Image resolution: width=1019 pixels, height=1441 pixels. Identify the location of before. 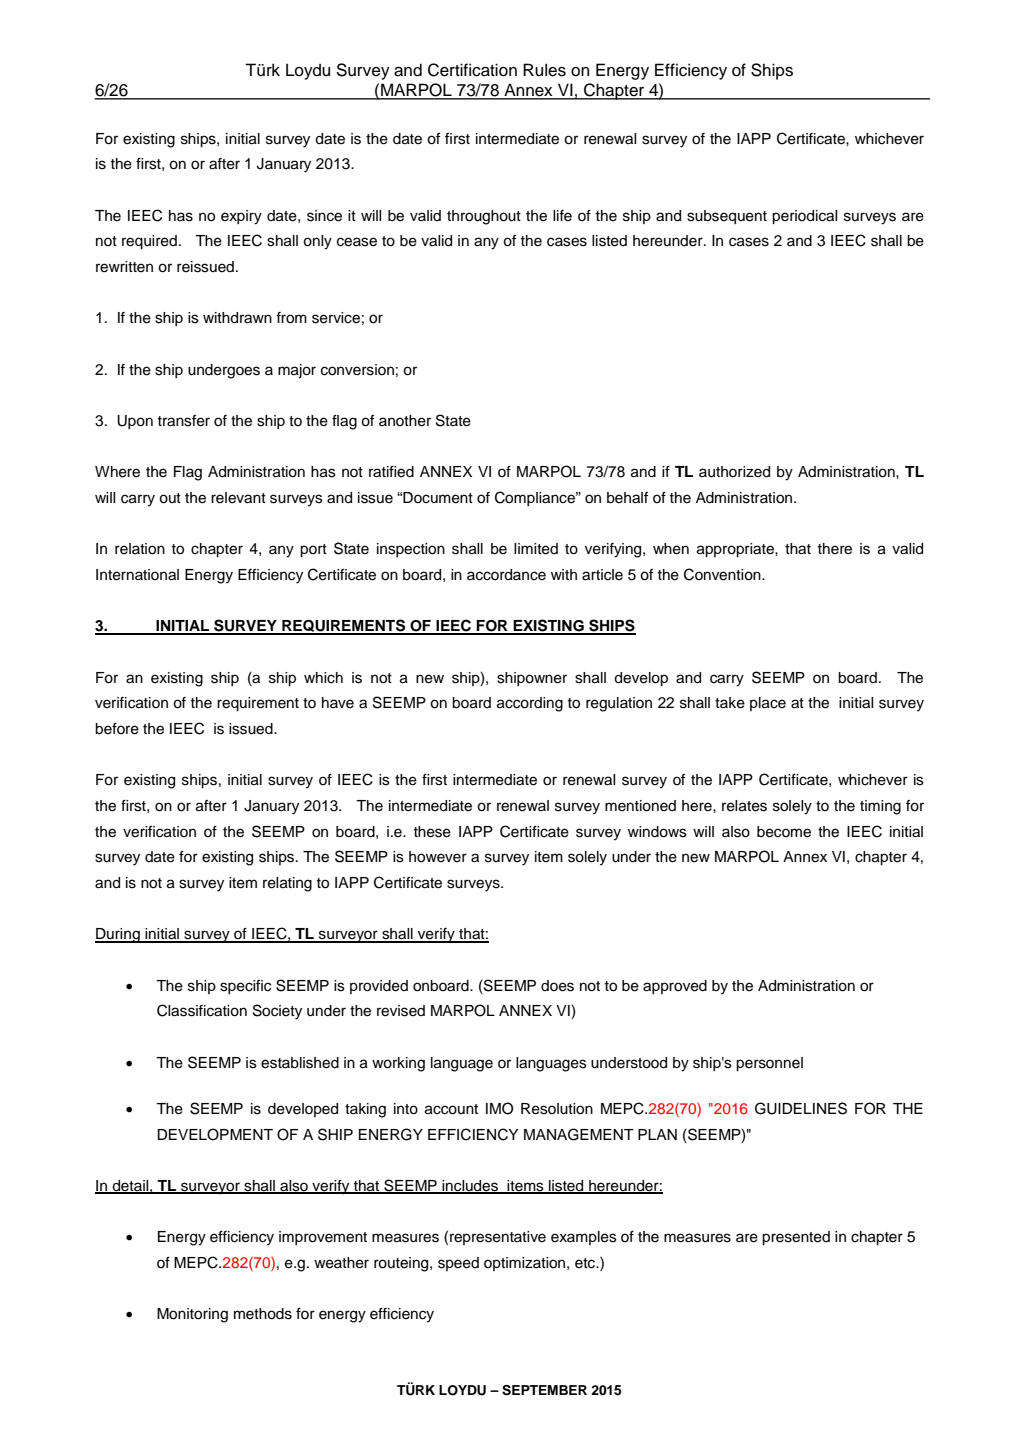
(117, 729).
